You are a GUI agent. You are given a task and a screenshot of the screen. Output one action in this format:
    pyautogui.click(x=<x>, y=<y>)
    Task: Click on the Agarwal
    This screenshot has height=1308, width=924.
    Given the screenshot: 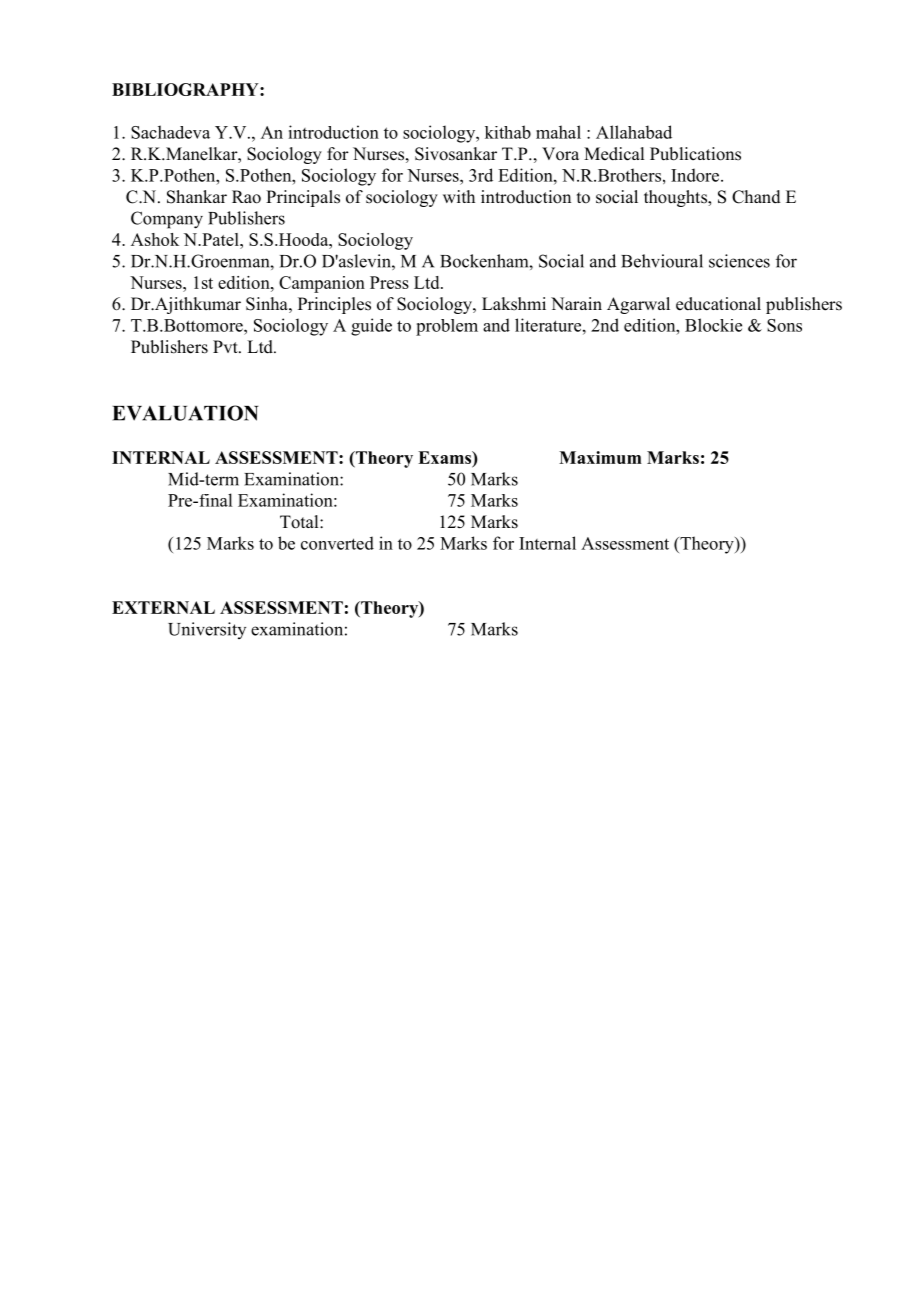 What is the action you would take?
    pyautogui.click(x=638, y=305)
